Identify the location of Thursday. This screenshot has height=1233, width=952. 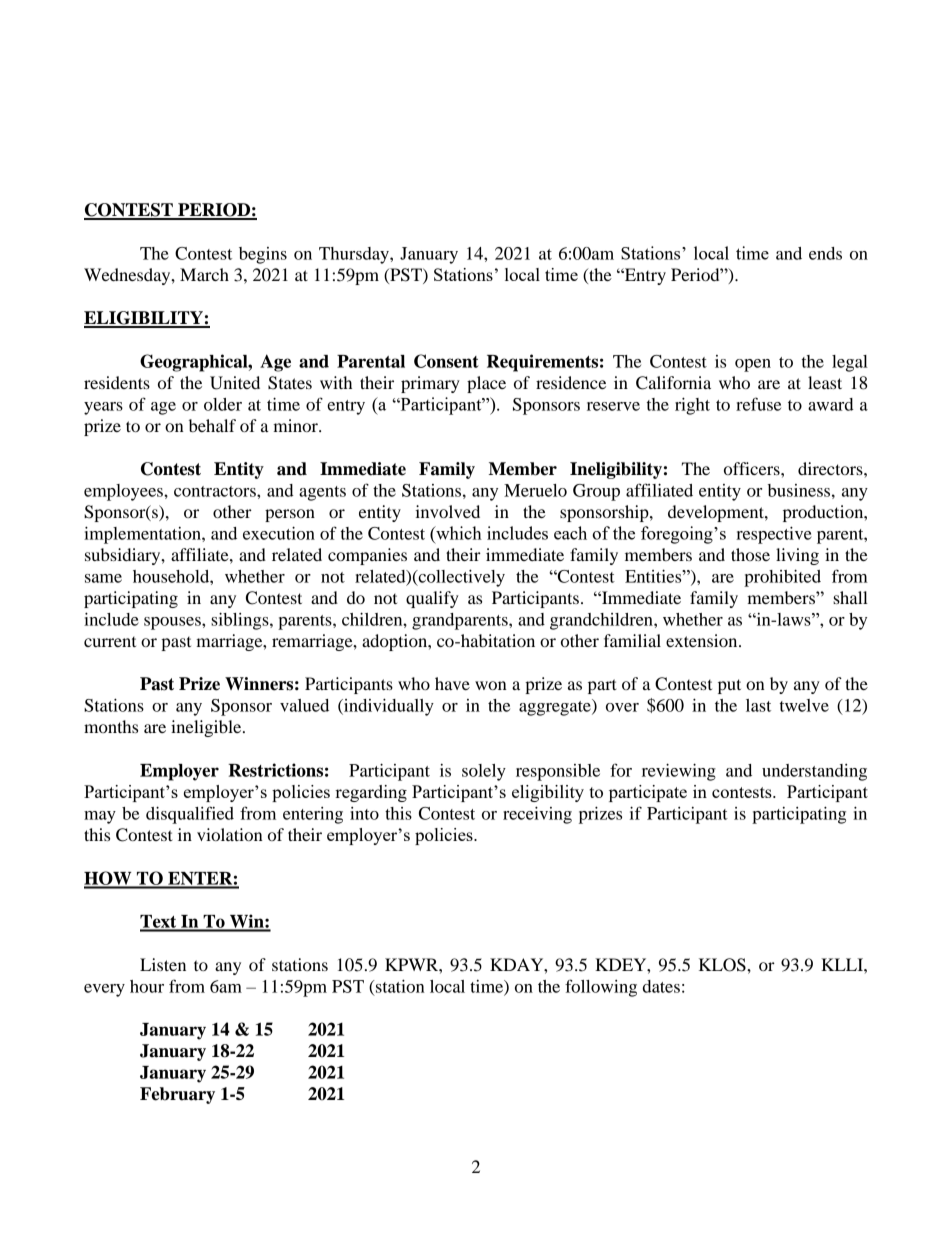
(355, 255).
